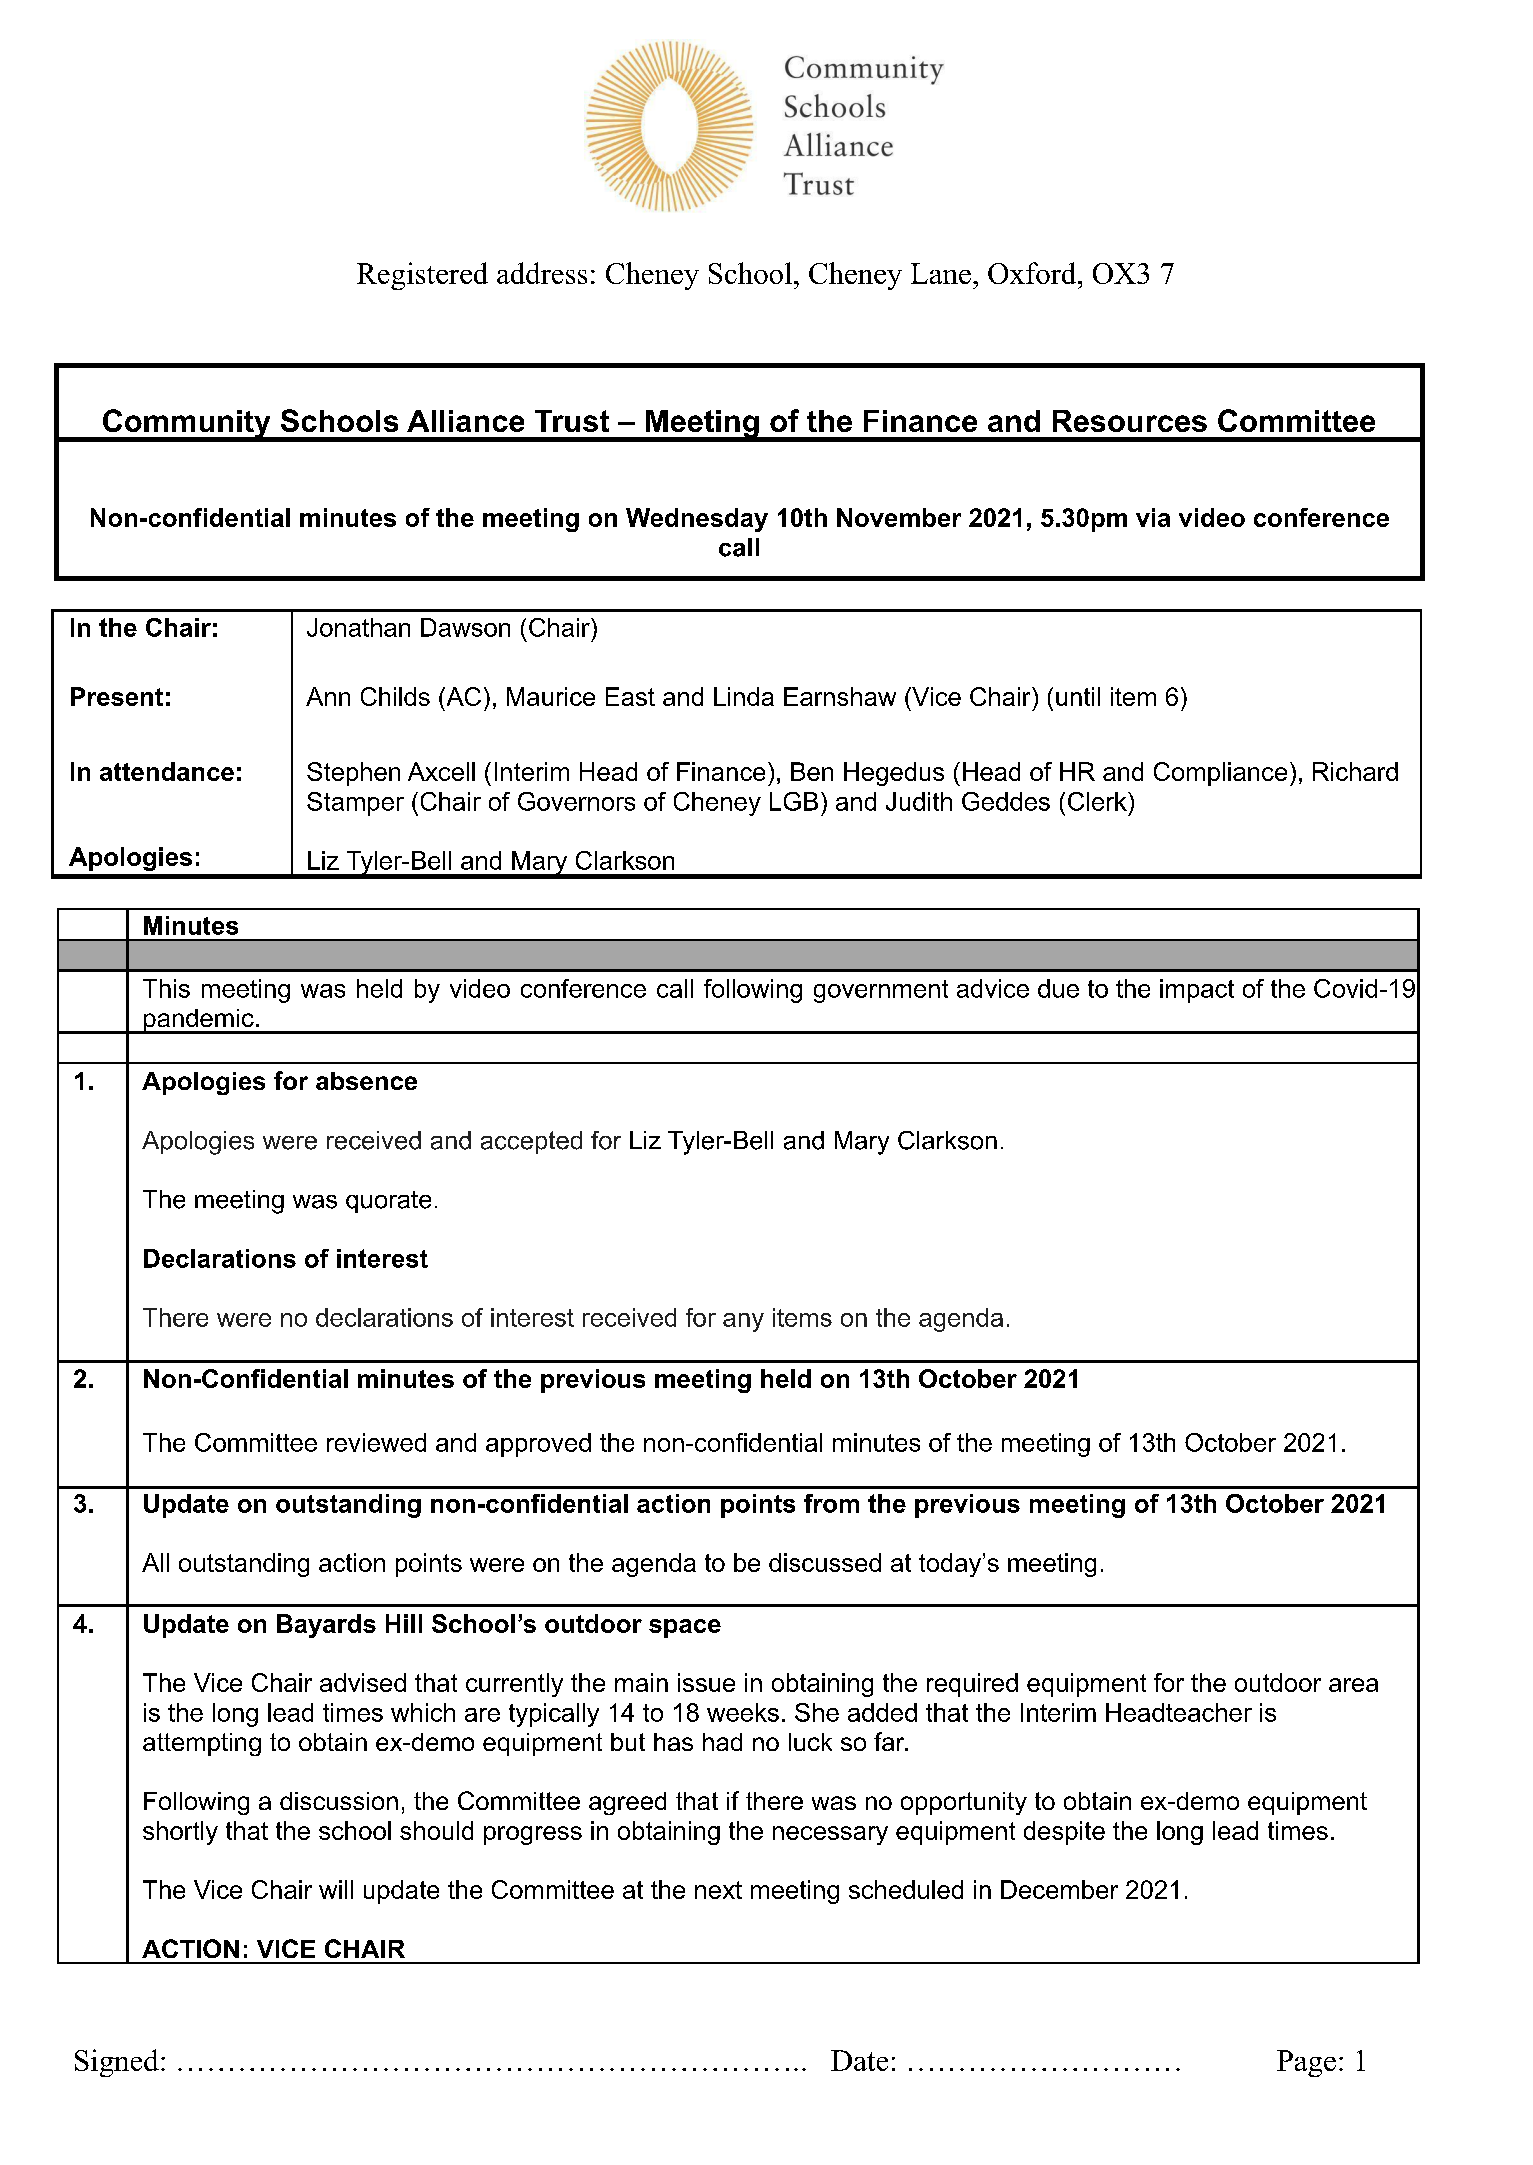  What do you see at coordinates (1130, 421) in the image?
I see `Resources` at bounding box center [1130, 421].
